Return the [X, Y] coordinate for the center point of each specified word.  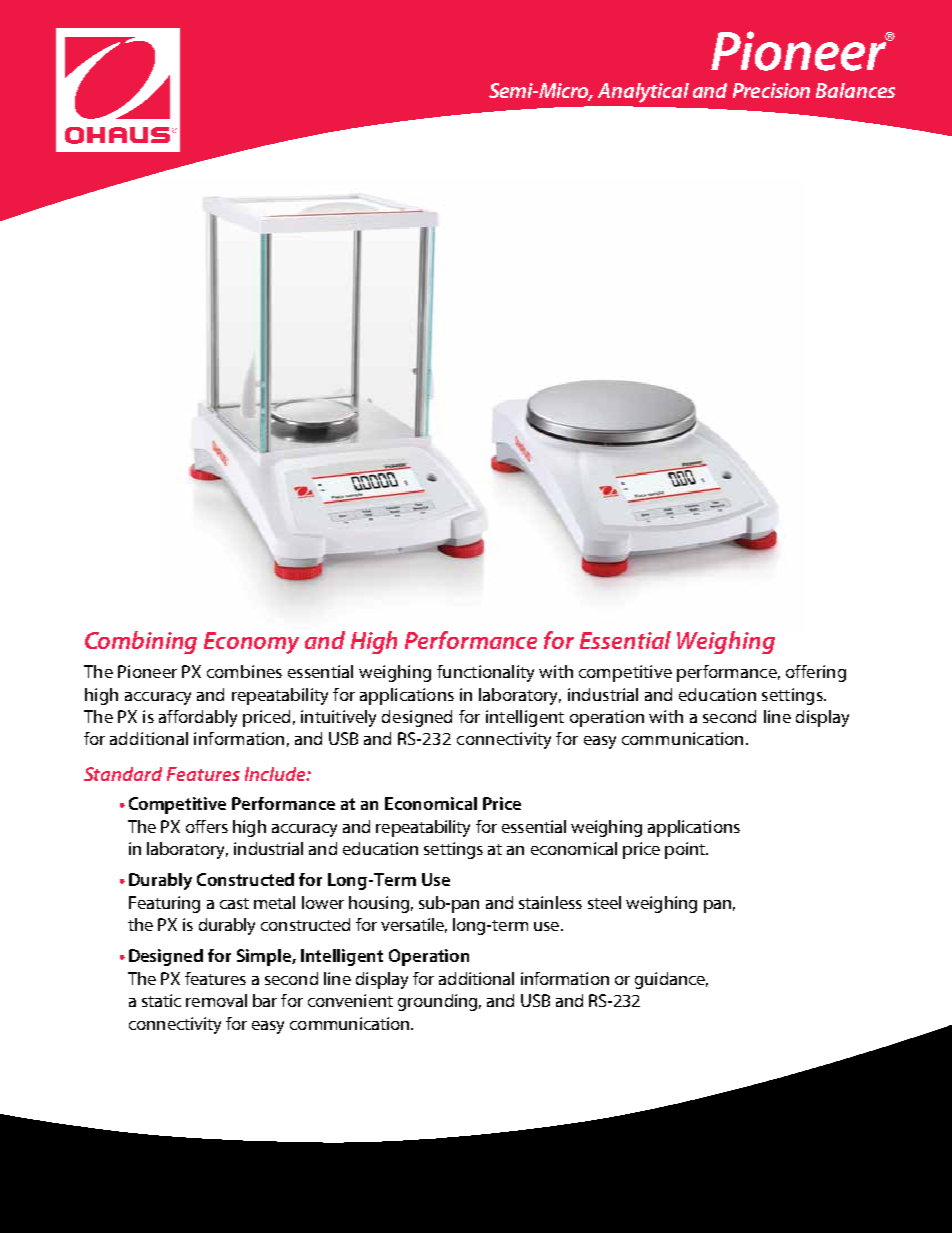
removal [216, 1000]
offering [816, 673]
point [686, 850]
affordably [198, 718]
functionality [485, 673]
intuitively [338, 718]
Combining [141, 642]
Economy [251, 643]
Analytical [643, 93]
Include [276, 774]
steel [604, 902]
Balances [855, 90]
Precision [771, 90]
